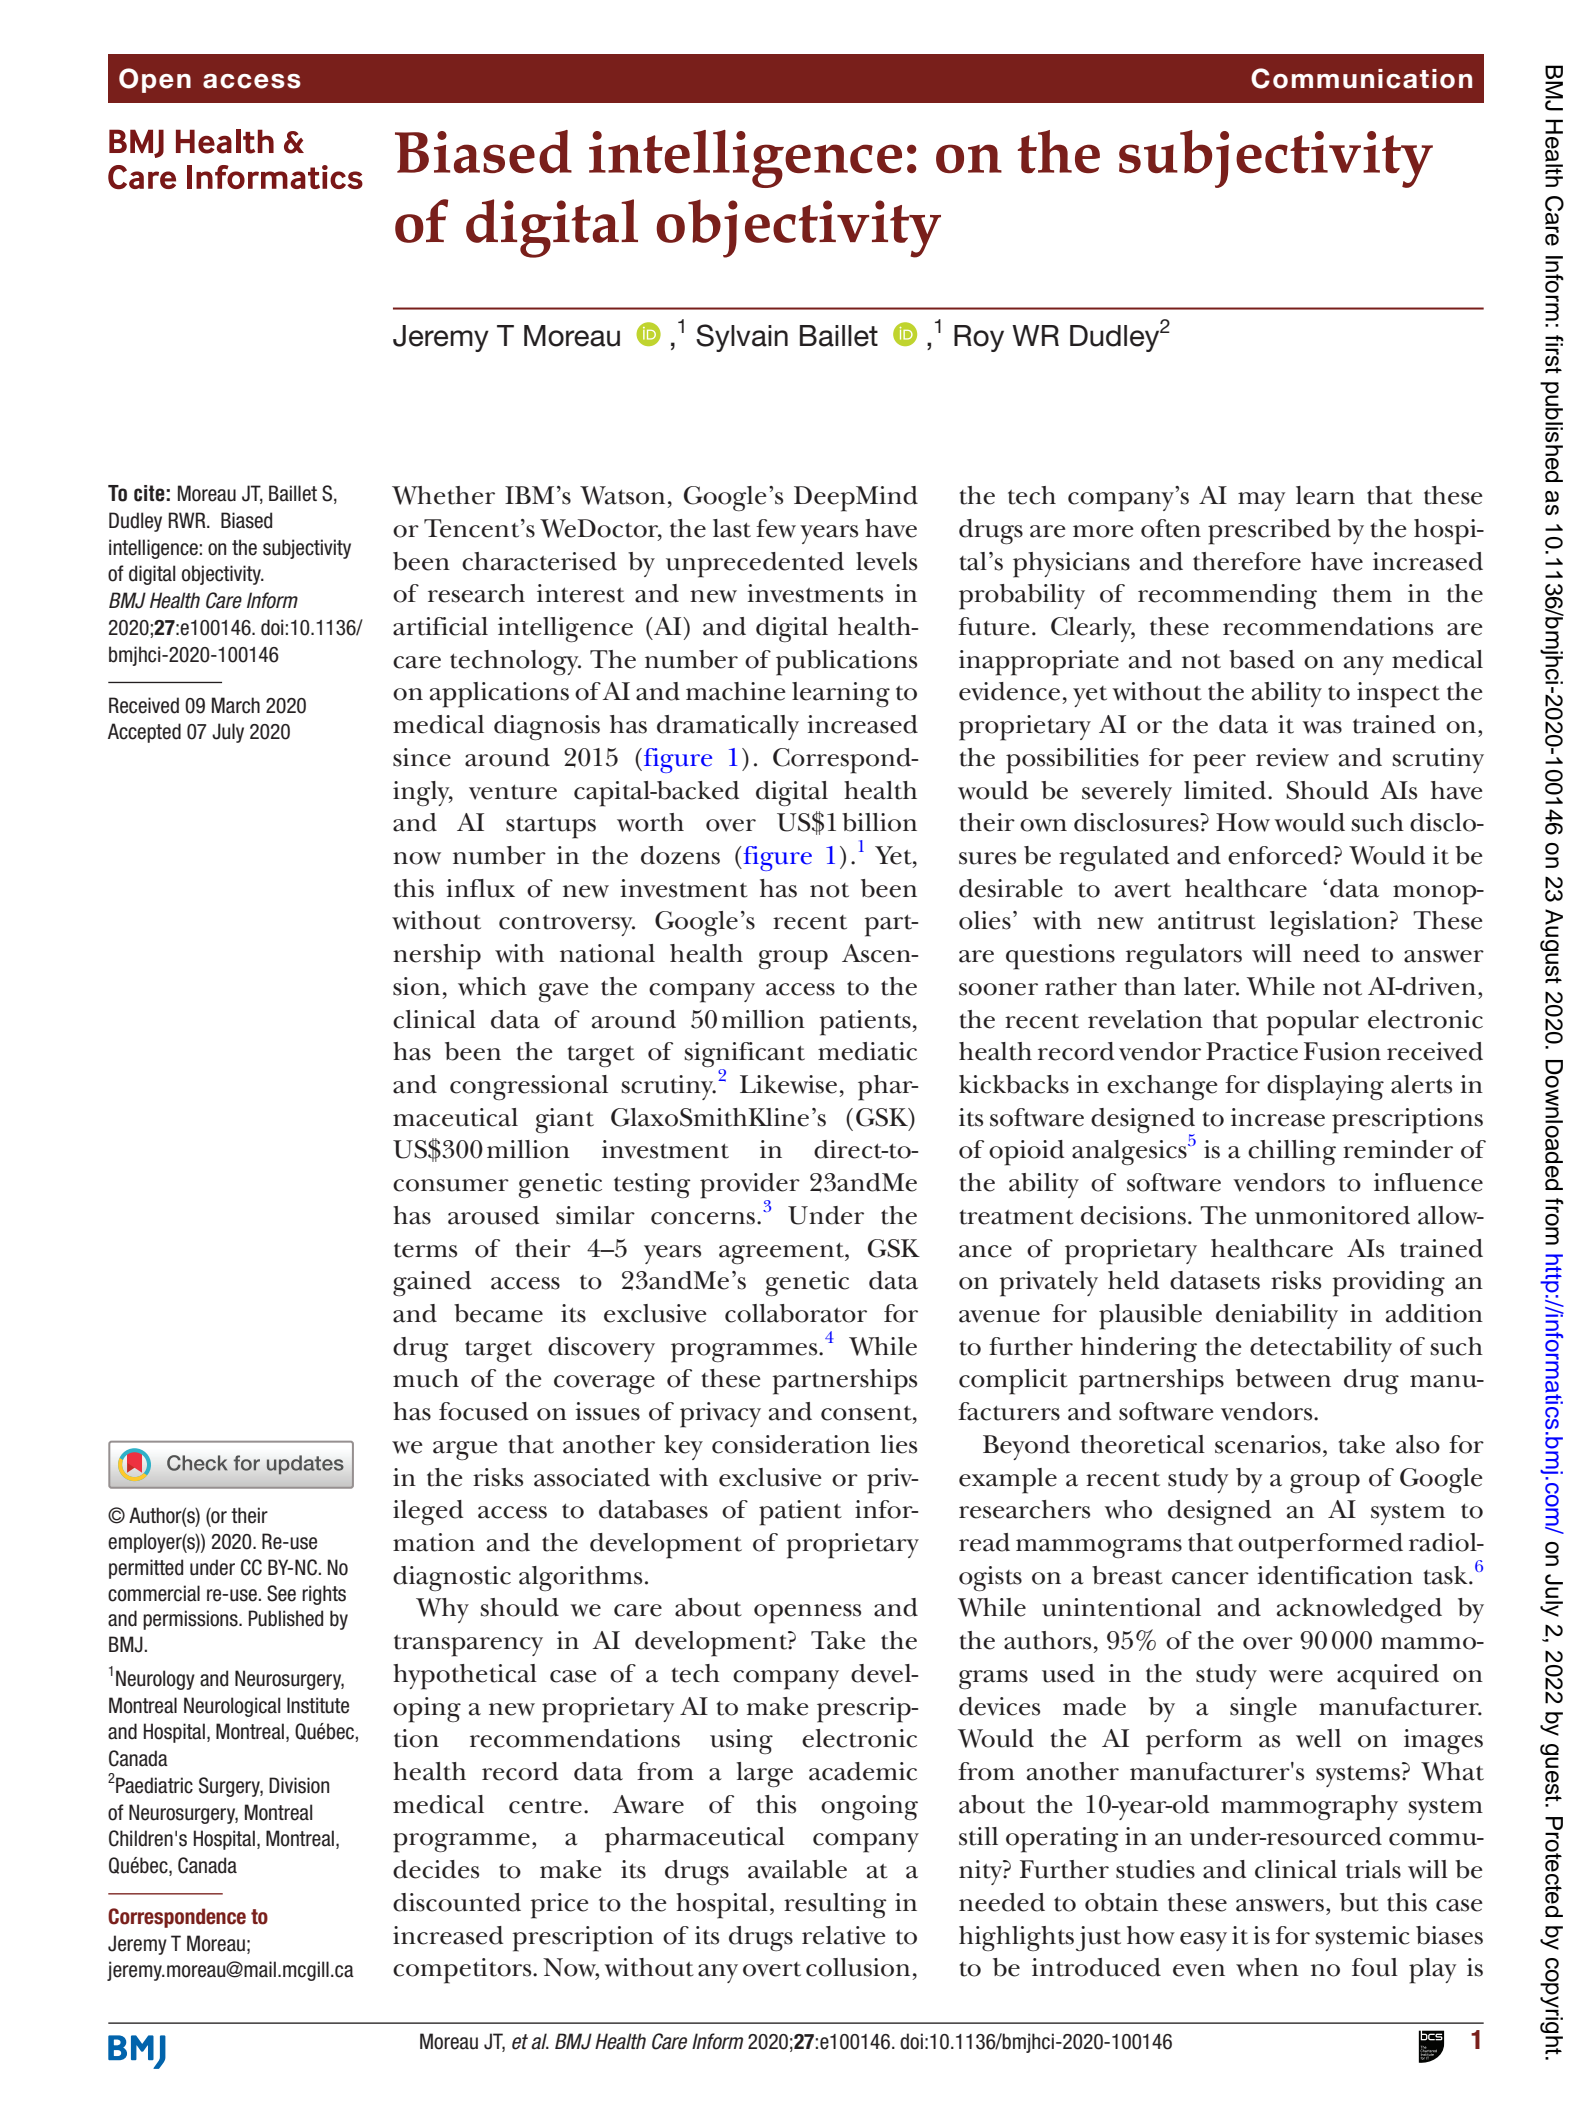 This screenshot has width=1592, height=2123. What do you see at coordinates (742, 338) in the screenshot?
I see `Sylvain` at bounding box center [742, 338].
